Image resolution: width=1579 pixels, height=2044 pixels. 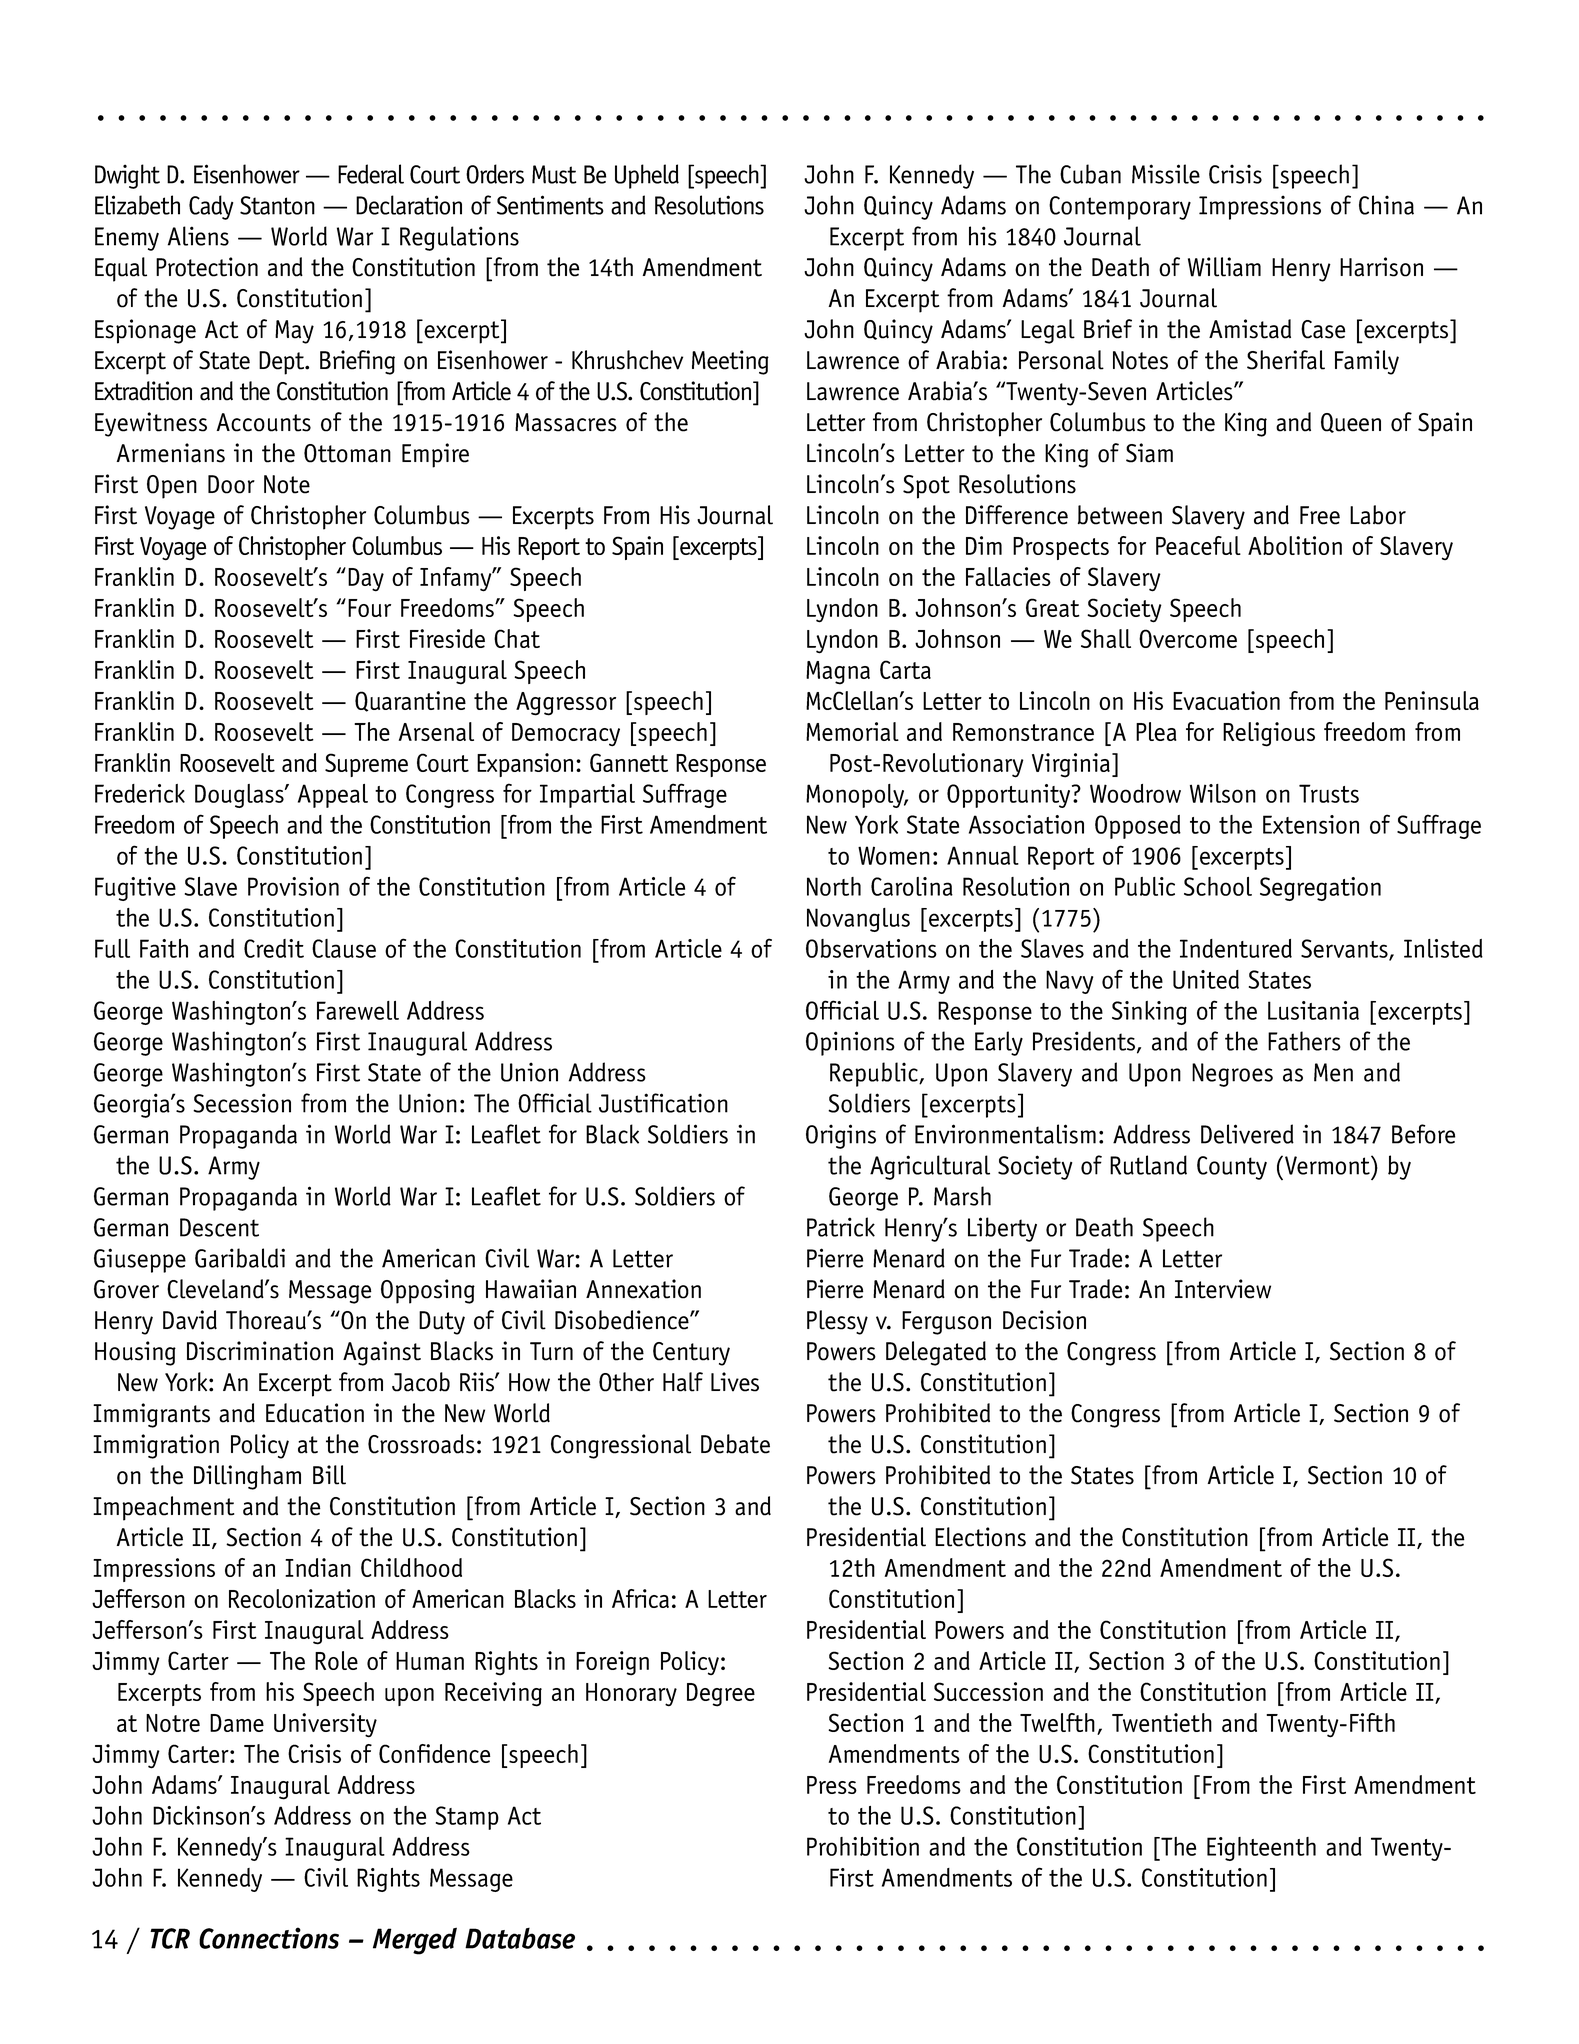 What do you see at coordinates (269, 1938) in the document?
I see `Connections` at bounding box center [269, 1938].
